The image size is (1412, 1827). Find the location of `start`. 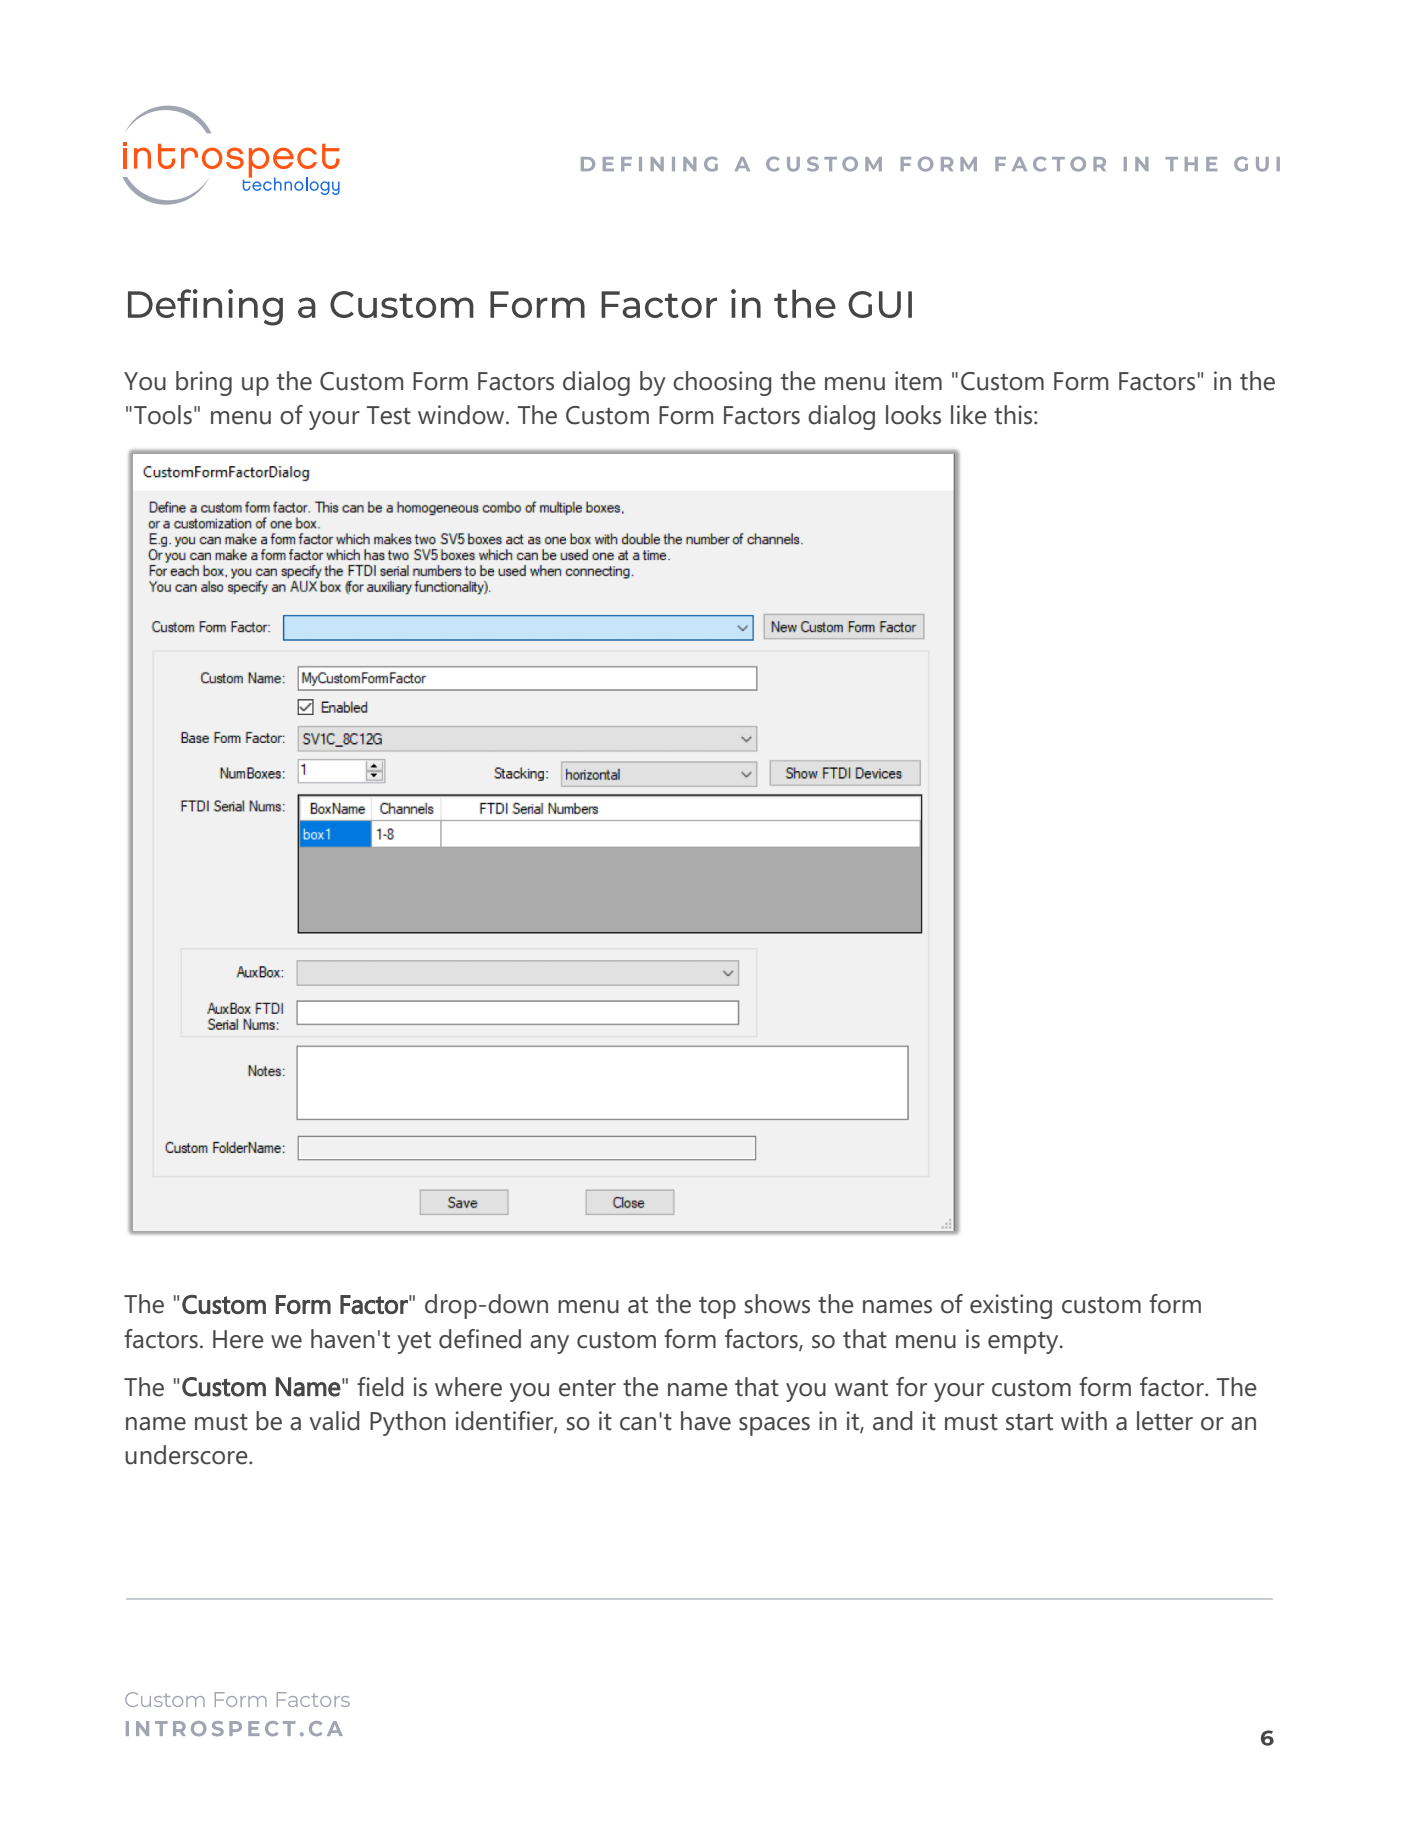

start is located at coordinates (1029, 1422).
